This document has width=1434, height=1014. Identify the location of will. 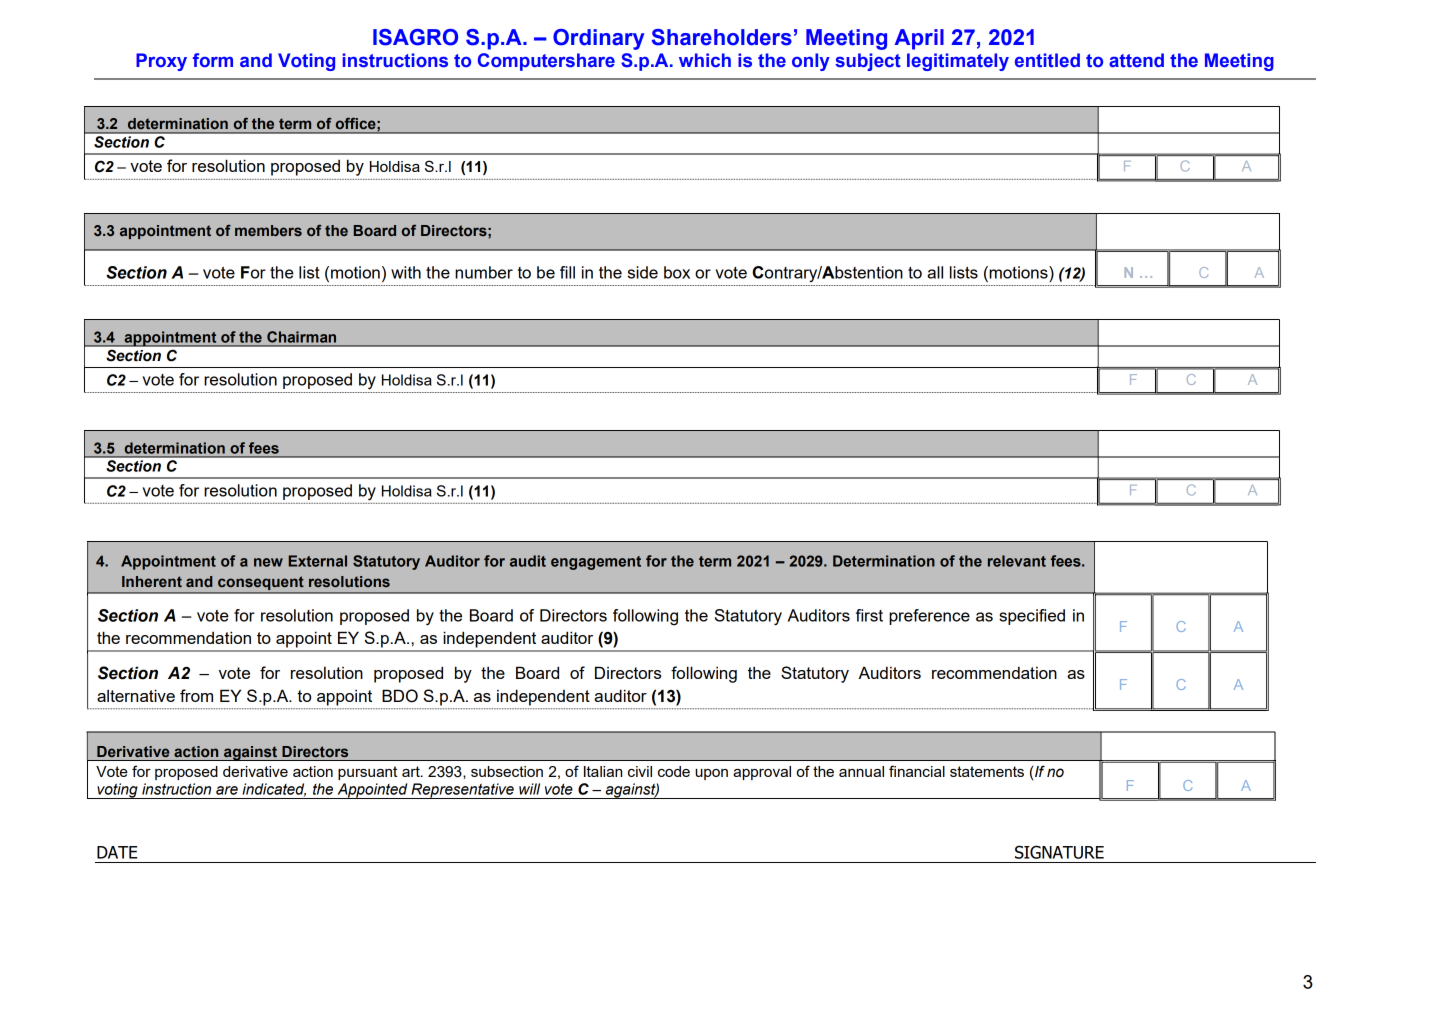
(529, 789).
